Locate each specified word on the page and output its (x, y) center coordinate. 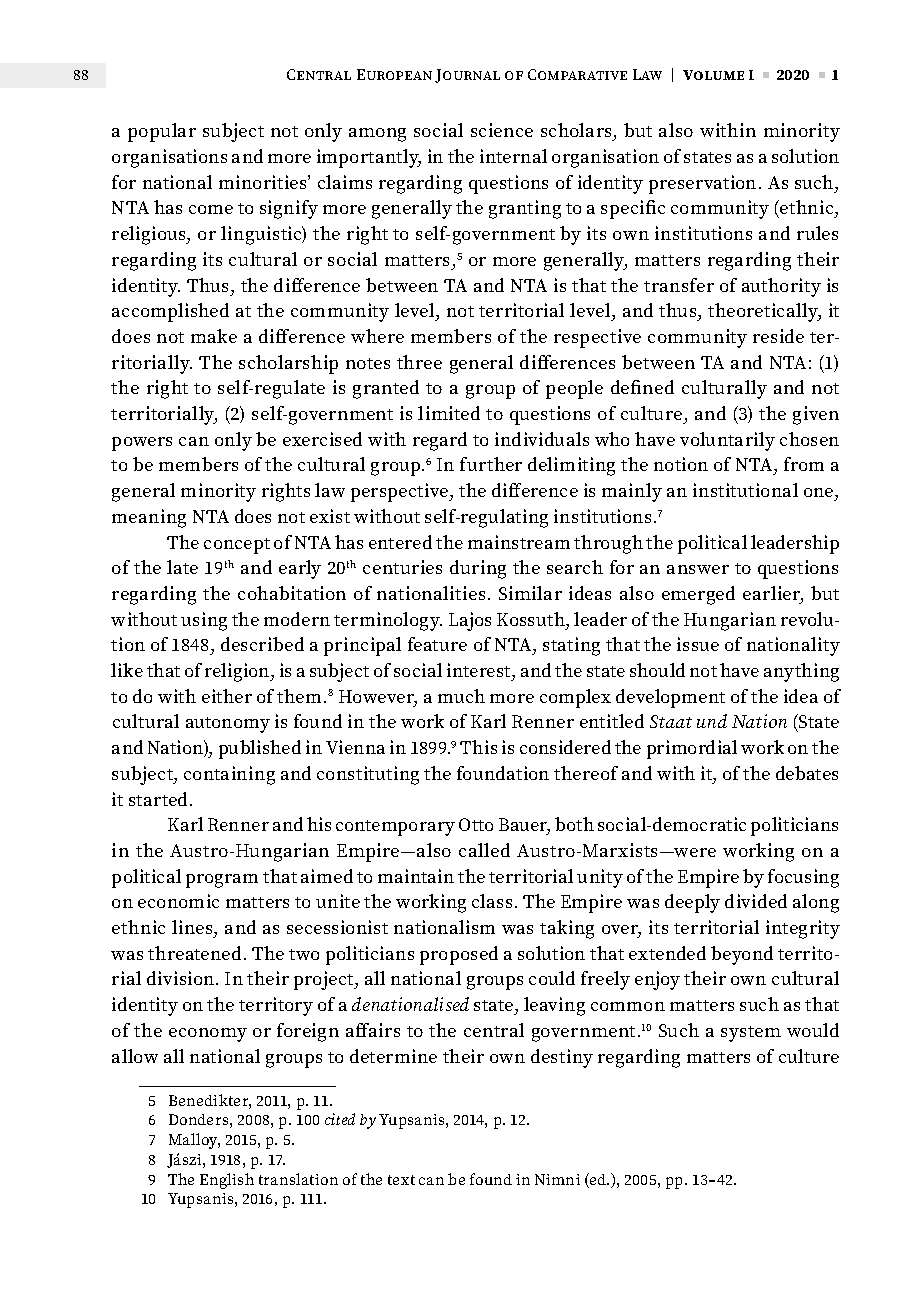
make (214, 336)
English (227, 1181)
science (502, 130)
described (262, 644)
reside (778, 336)
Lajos (470, 621)
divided (756, 901)
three (419, 362)
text (401, 1180)
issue (698, 644)
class (492, 901)
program (222, 881)
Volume (713, 75)
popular (162, 132)
